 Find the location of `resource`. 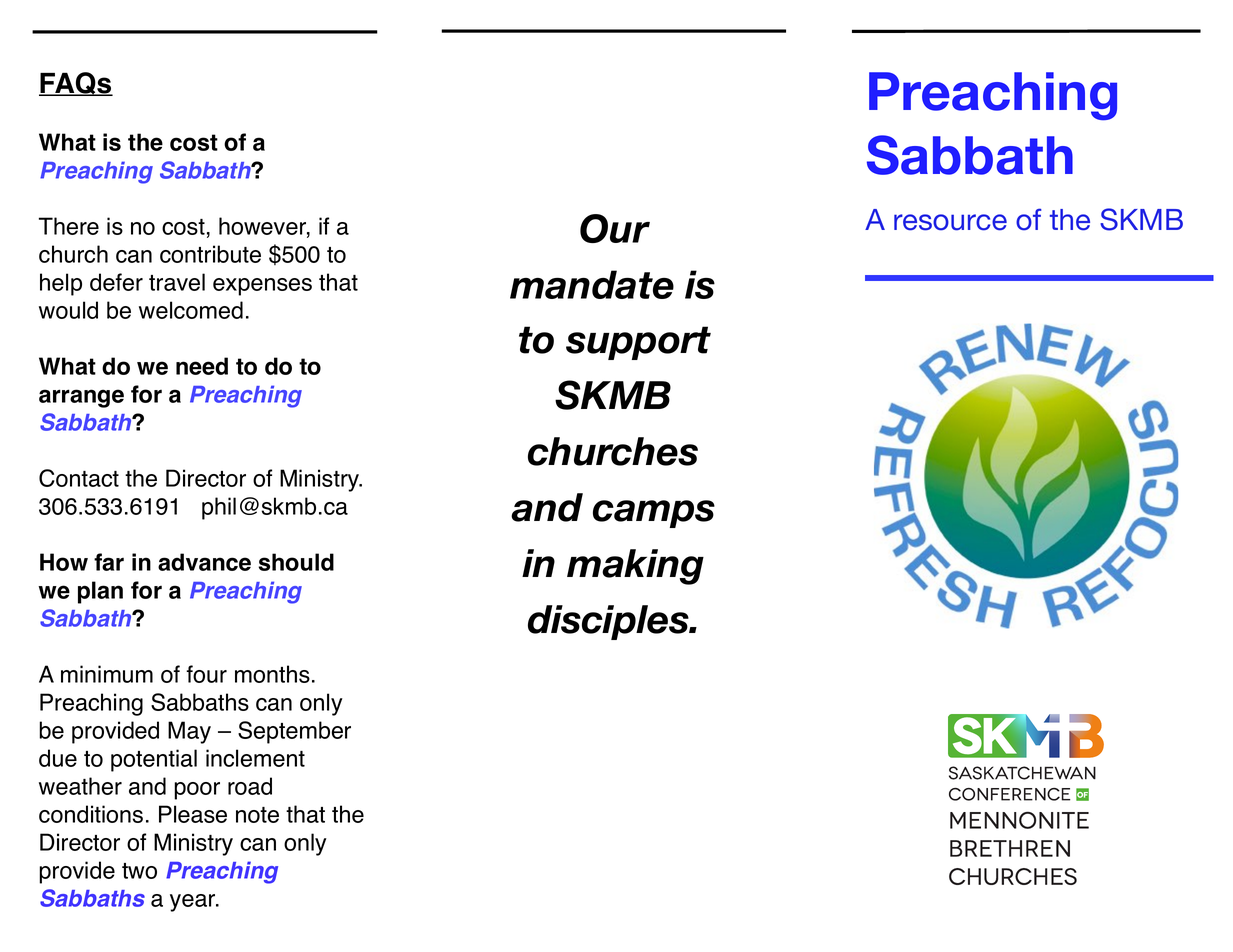

resource is located at coordinates (950, 222).
